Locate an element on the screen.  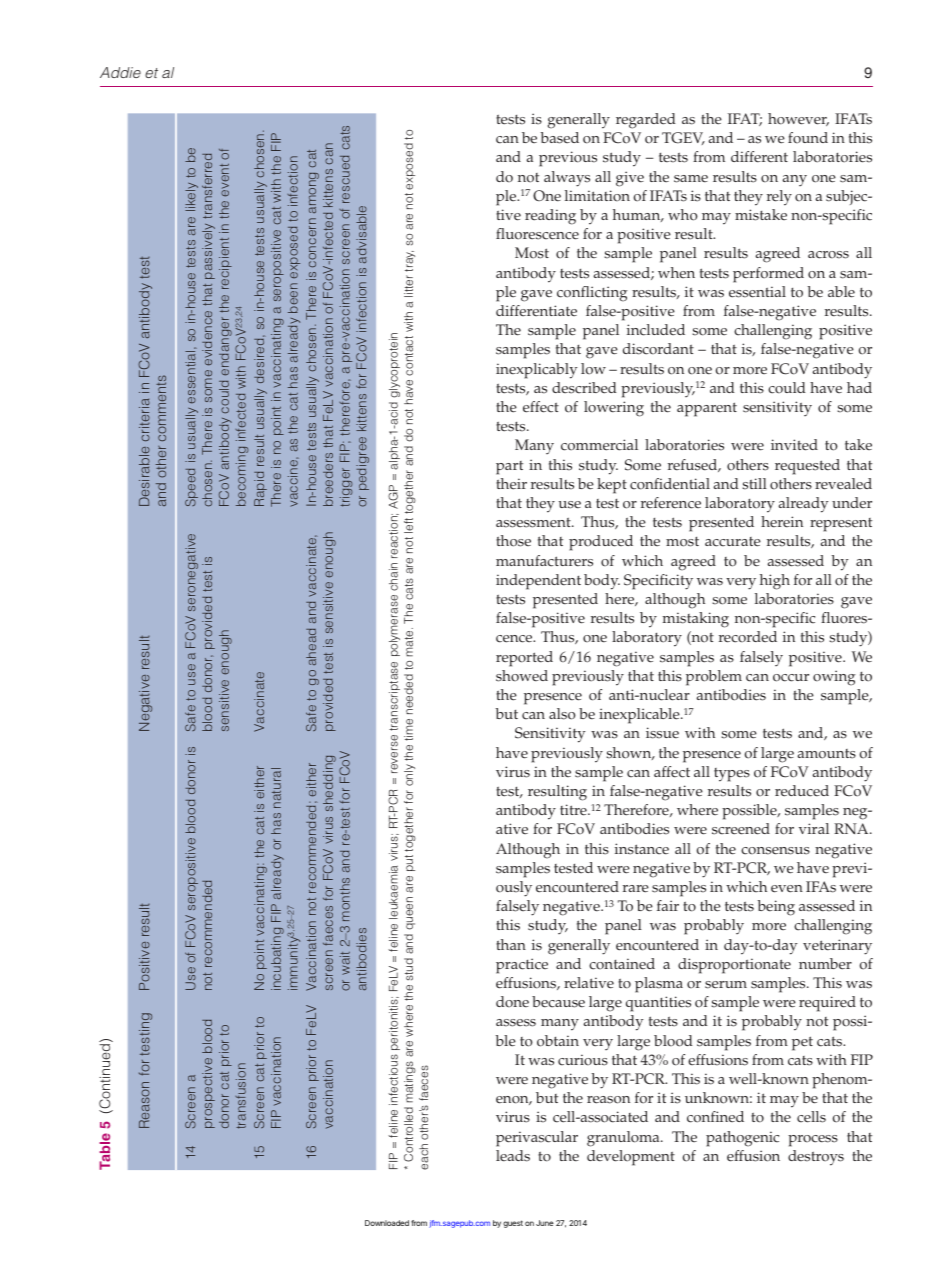
leads is located at coordinates (513, 1156).
